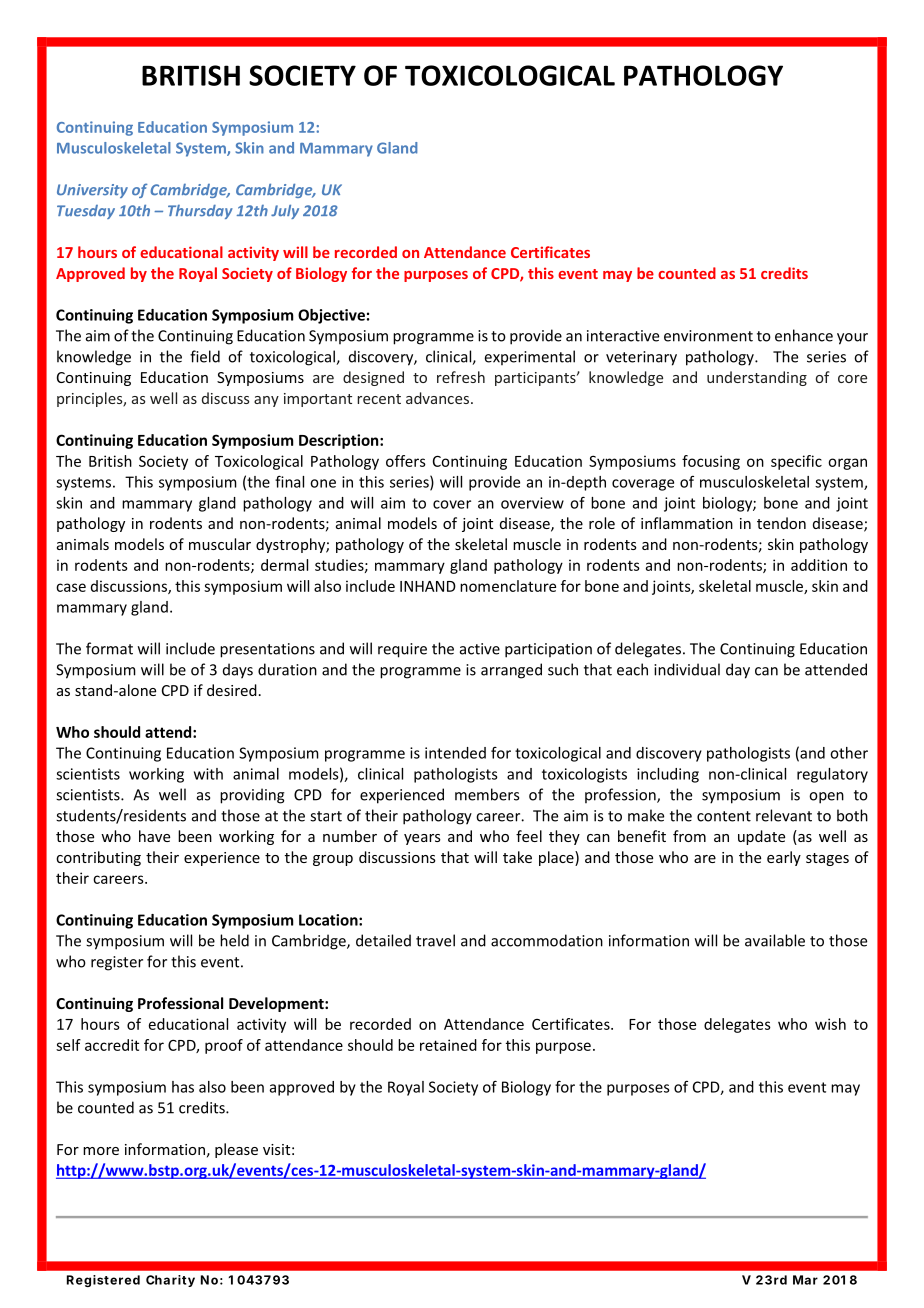 The image size is (924, 1308). Describe the element at coordinates (236, 1150) in the page. I see `please` at that location.
